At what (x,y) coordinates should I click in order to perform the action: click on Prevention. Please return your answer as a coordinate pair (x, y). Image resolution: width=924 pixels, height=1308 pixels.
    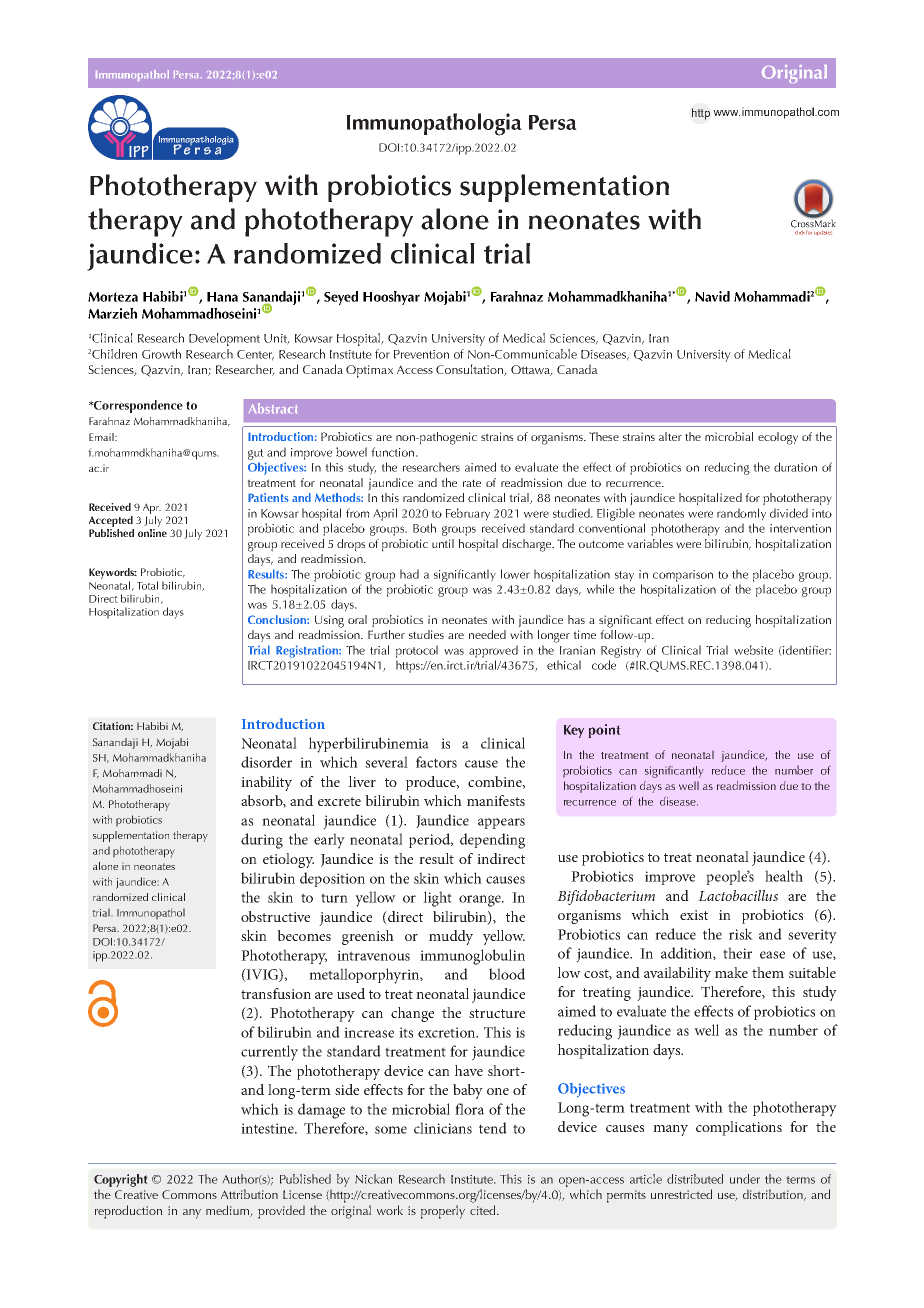
    Looking at the image, I should click on (421, 354).
